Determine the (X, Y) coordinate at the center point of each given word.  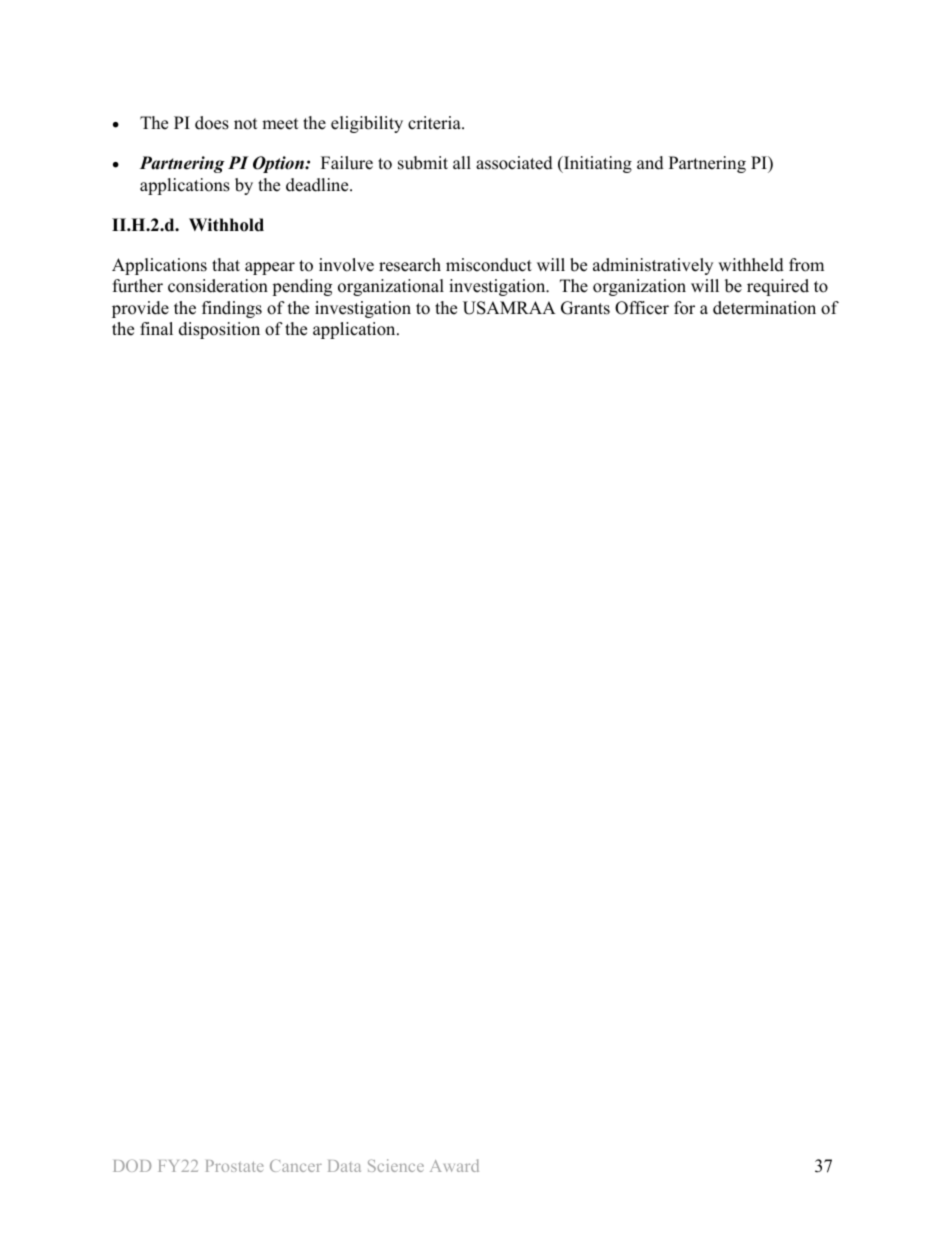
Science (396, 1165)
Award (454, 1165)
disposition (219, 330)
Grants (585, 308)
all (462, 162)
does (212, 123)
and (650, 163)
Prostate (235, 1166)
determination (764, 308)
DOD (132, 1165)
